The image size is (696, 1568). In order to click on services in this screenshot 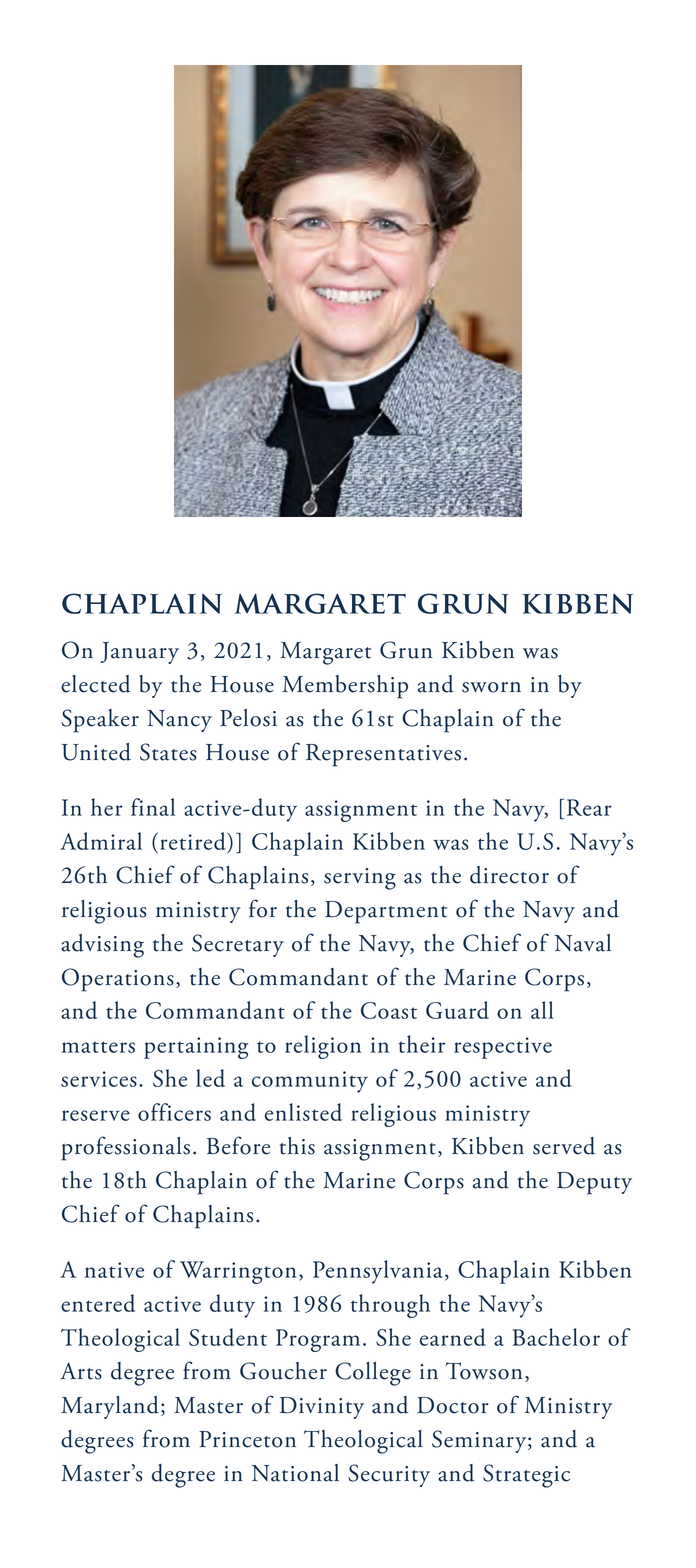, I will do `click(99, 1079)`.
